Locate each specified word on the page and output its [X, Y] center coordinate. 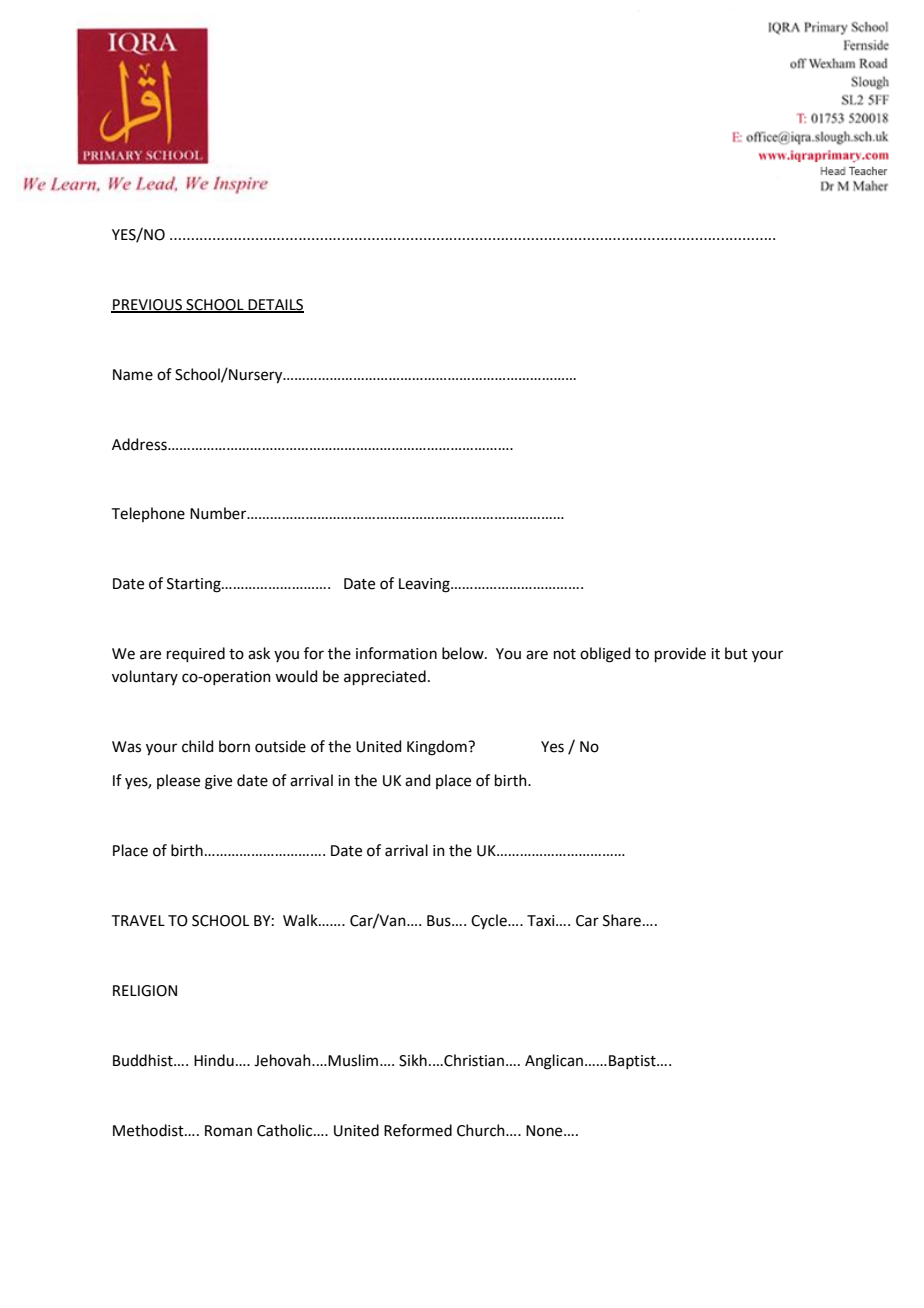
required [196, 654]
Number [219, 513]
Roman [228, 1131]
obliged [605, 655]
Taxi [542, 921]
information [396, 653]
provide [680, 654]
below [464, 653]
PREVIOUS [147, 305]
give [218, 782]
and [418, 780]
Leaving [425, 585]
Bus [440, 921]
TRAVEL [138, 920]
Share [622, 920]
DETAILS [275, 305]
